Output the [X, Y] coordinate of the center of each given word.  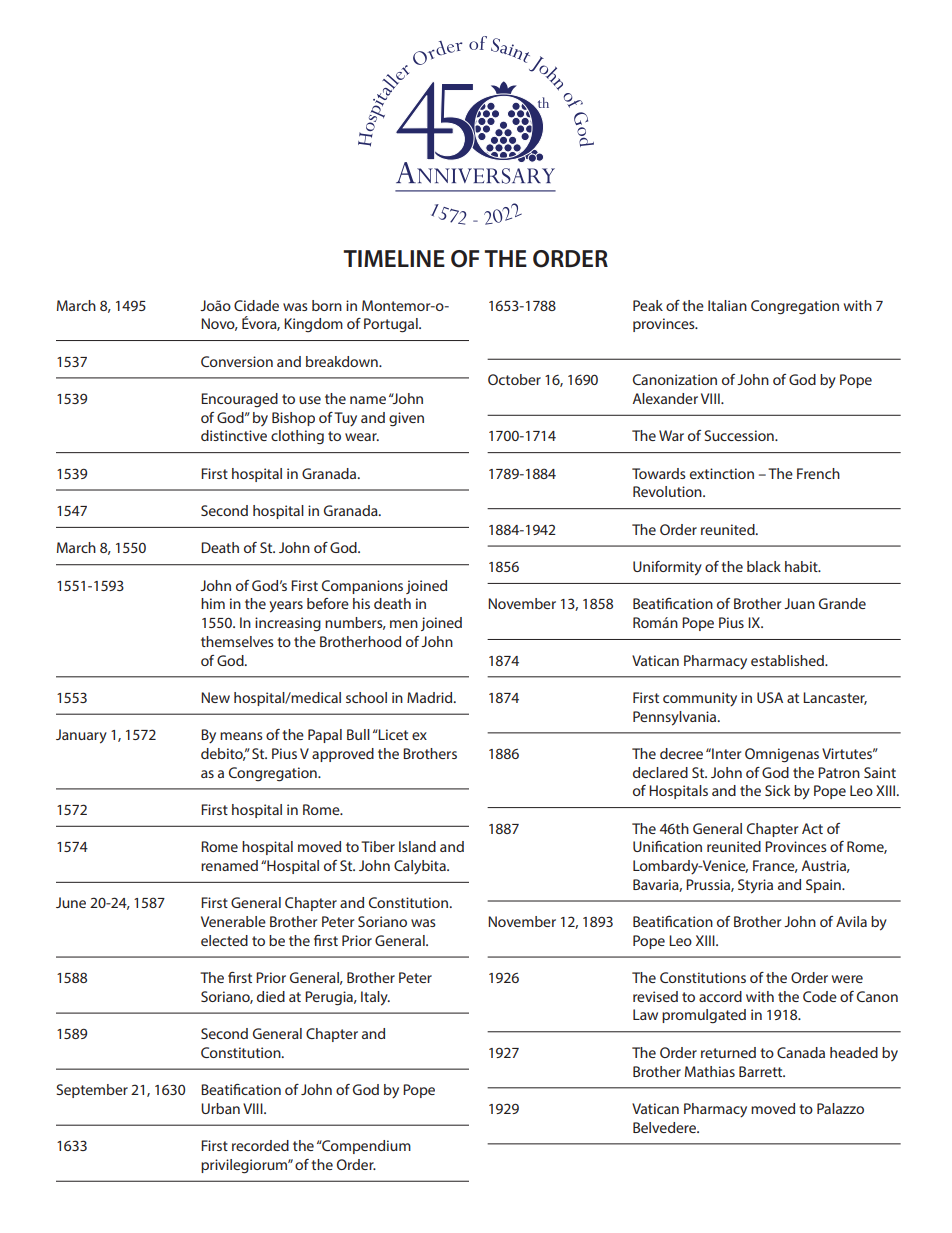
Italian [727, 305]
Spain [824, 886]
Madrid [431, 697]
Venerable [233, 921]
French [818, 473]
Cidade [256, 305]
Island [417, 846]
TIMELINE [394, 258]
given [406, 419]
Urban [220, 1108]
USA [770, 697]
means [241, 736]
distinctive [234, 435]
